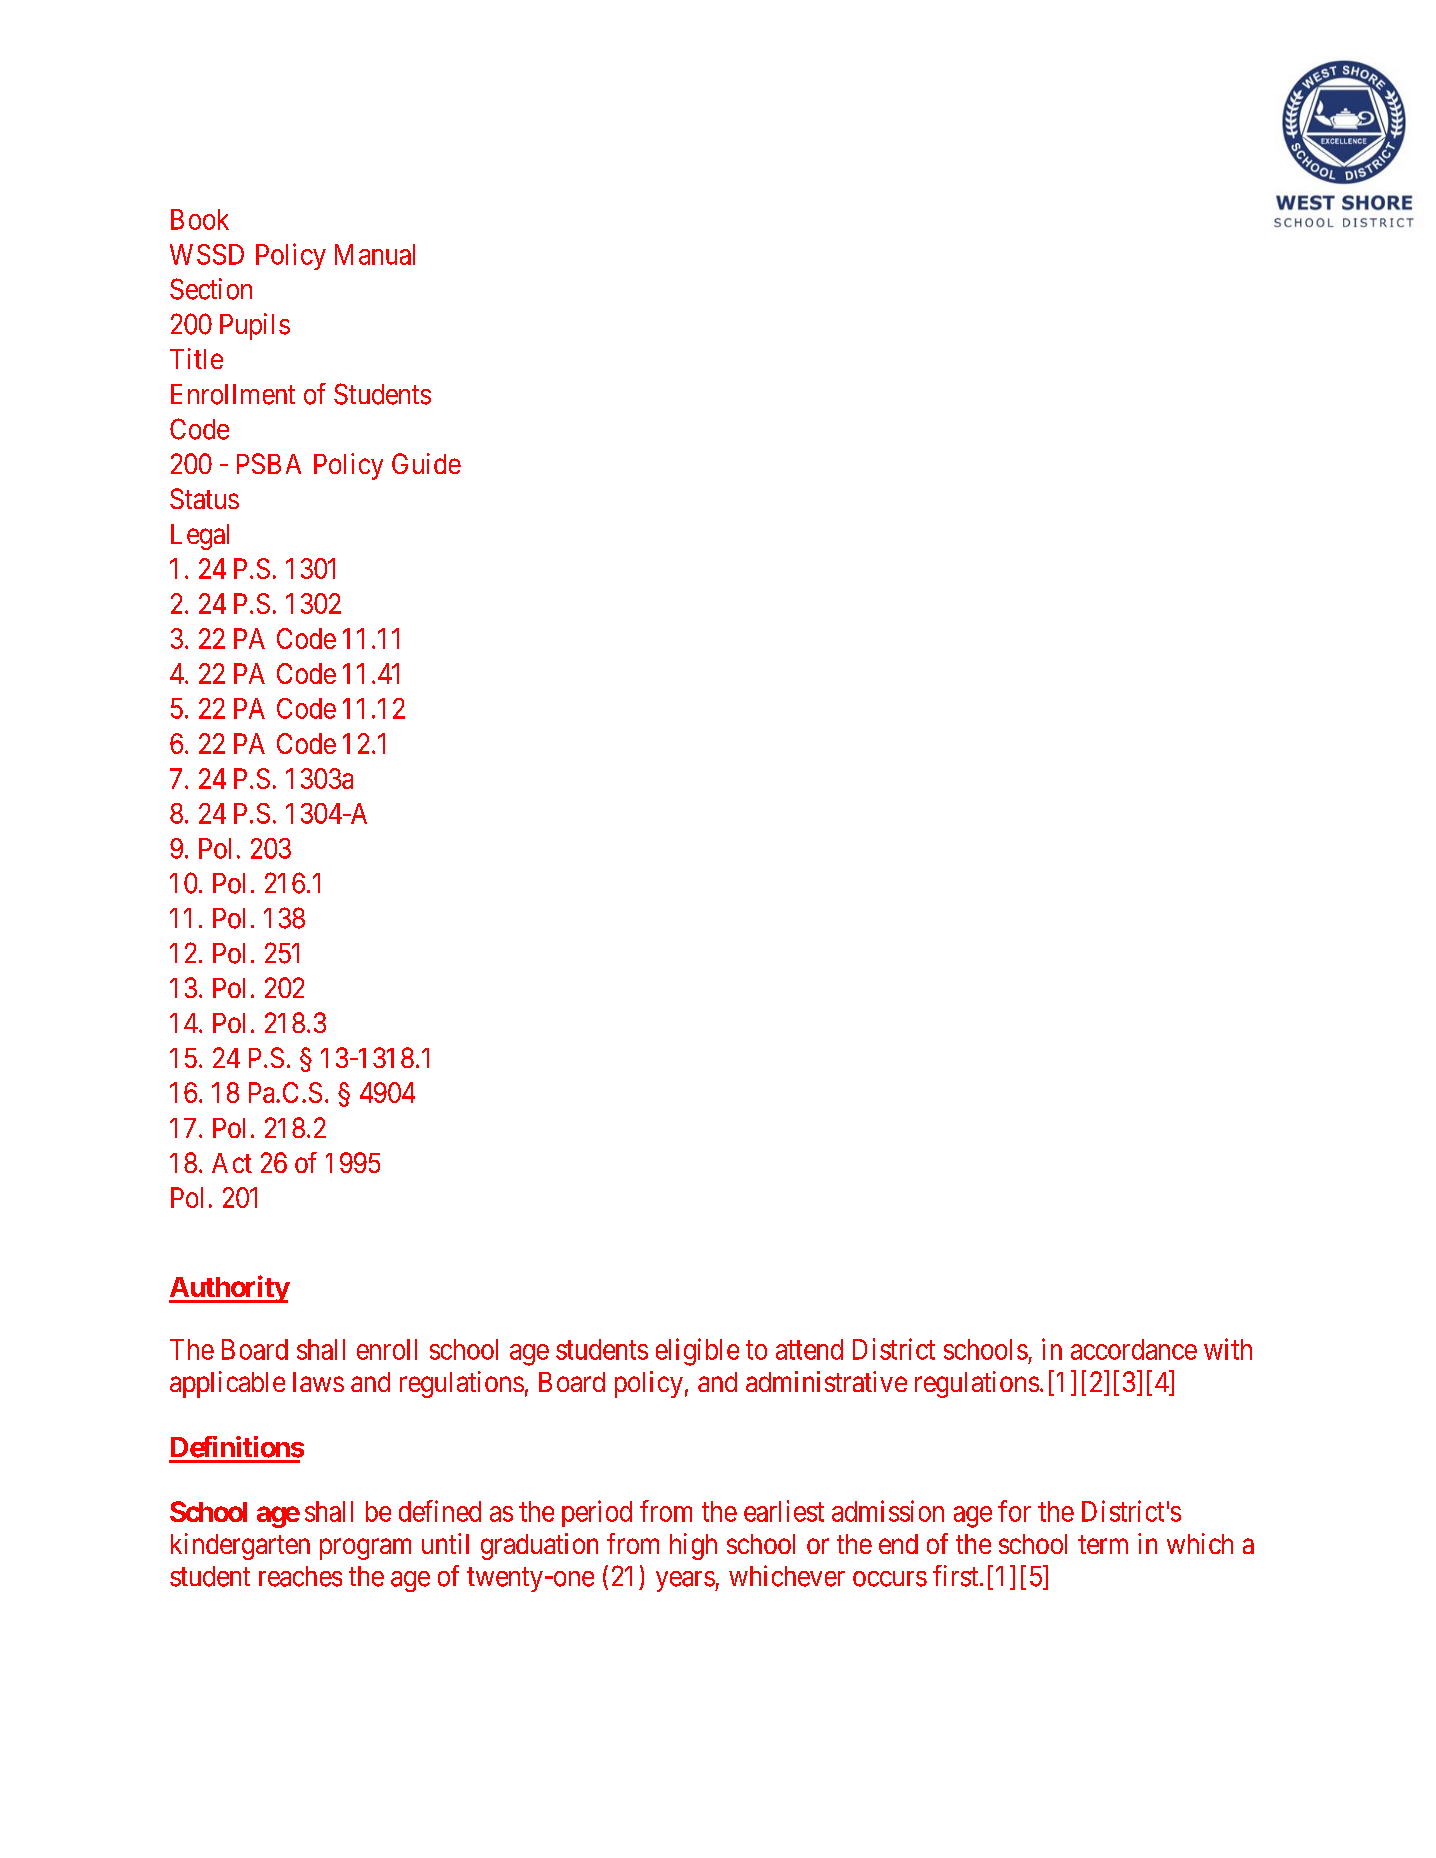 Image resolution: width=1436 pixels, height=1858 pixels. I want to click on term, so click(1103, 1544).
